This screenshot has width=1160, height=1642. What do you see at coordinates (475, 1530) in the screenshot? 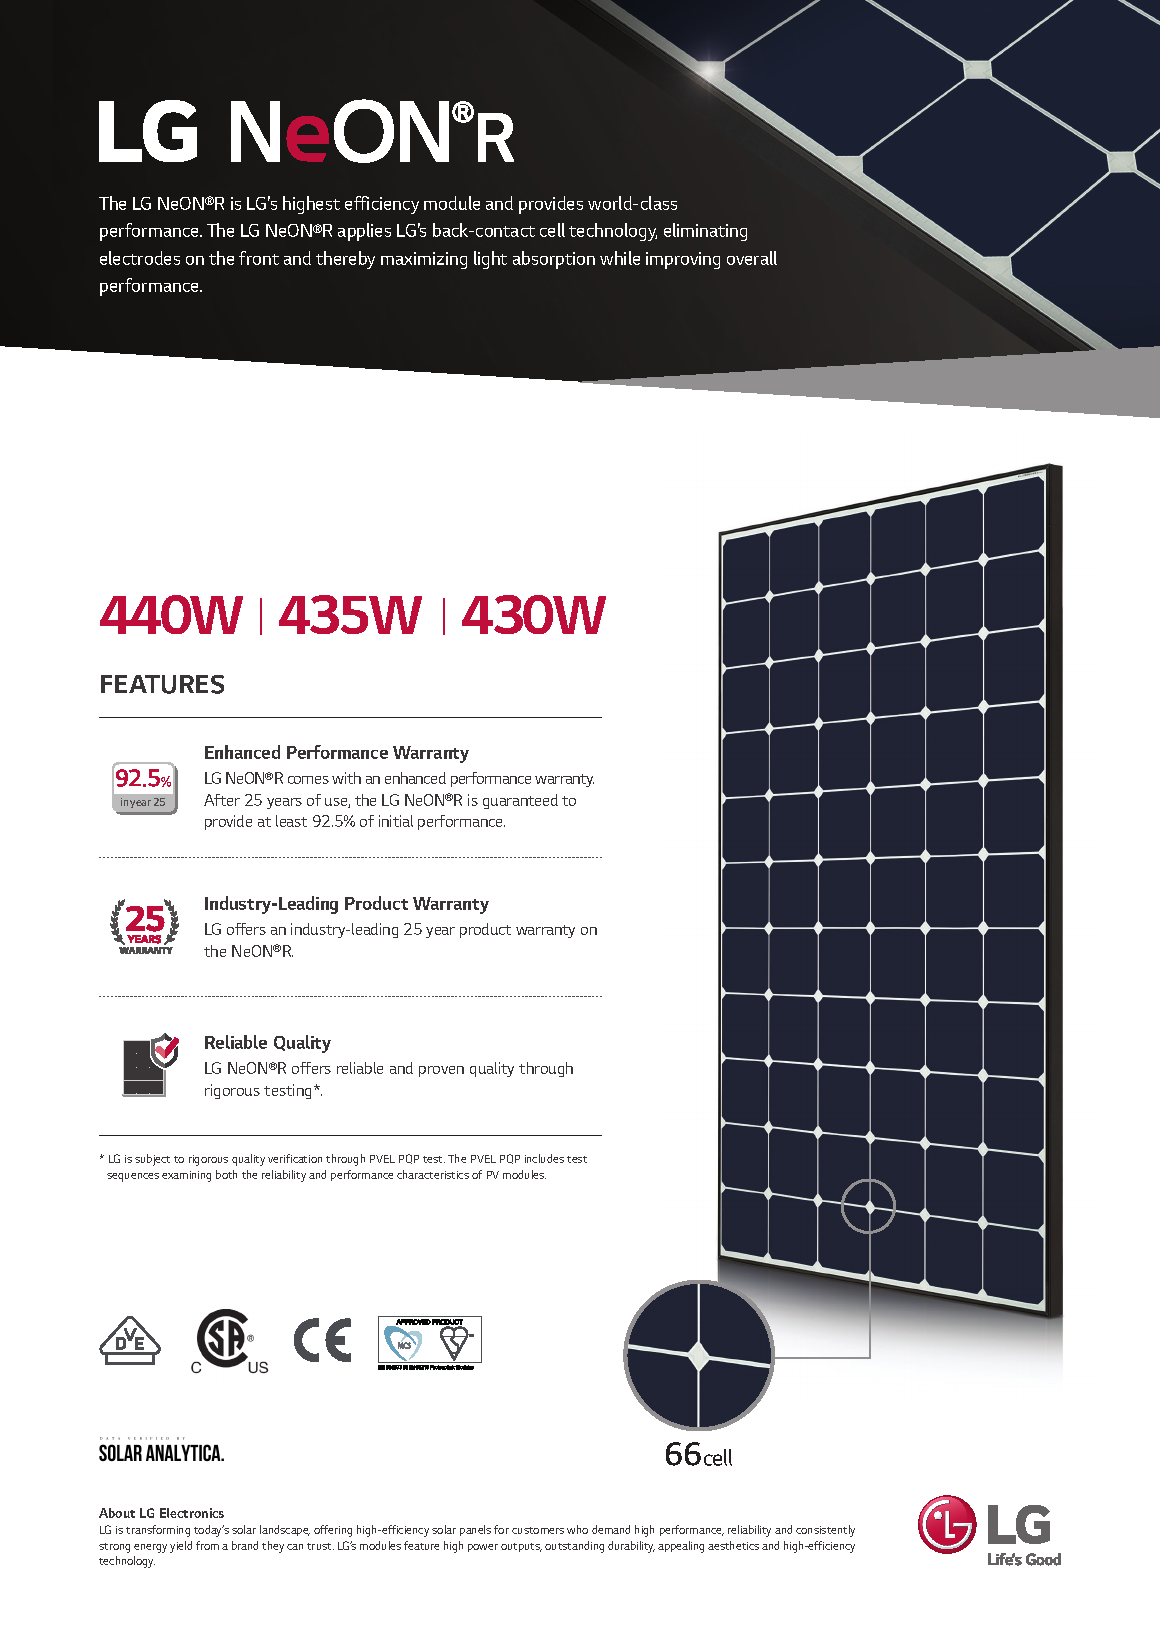
I see `panels` at bounding box center [475, 1530].
